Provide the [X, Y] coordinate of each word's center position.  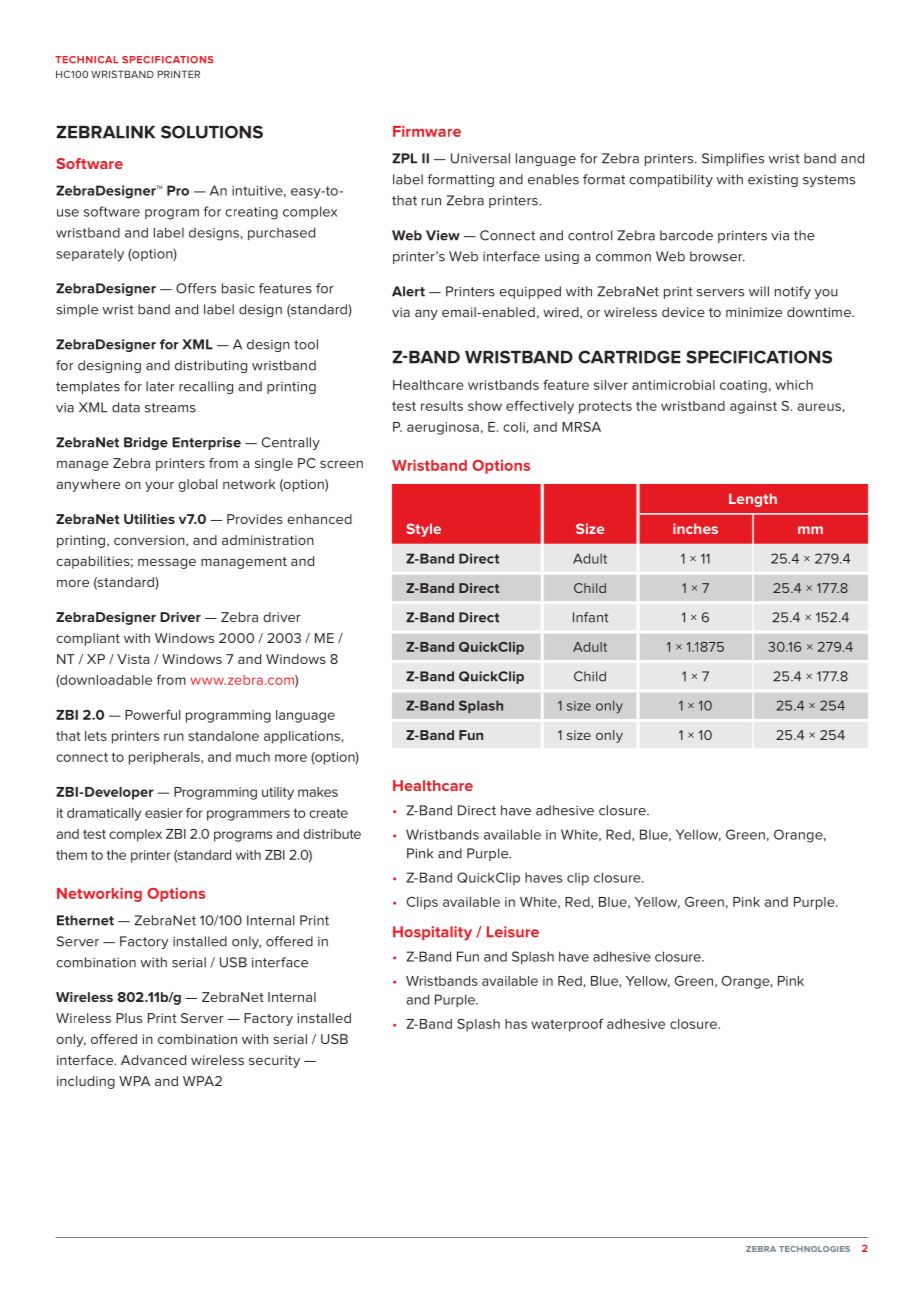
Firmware [427, 131]
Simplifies [733, 159]
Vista [133, 659]
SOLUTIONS [212, 132]
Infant [591, 617]
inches [695, 528]
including [86, 1082]
